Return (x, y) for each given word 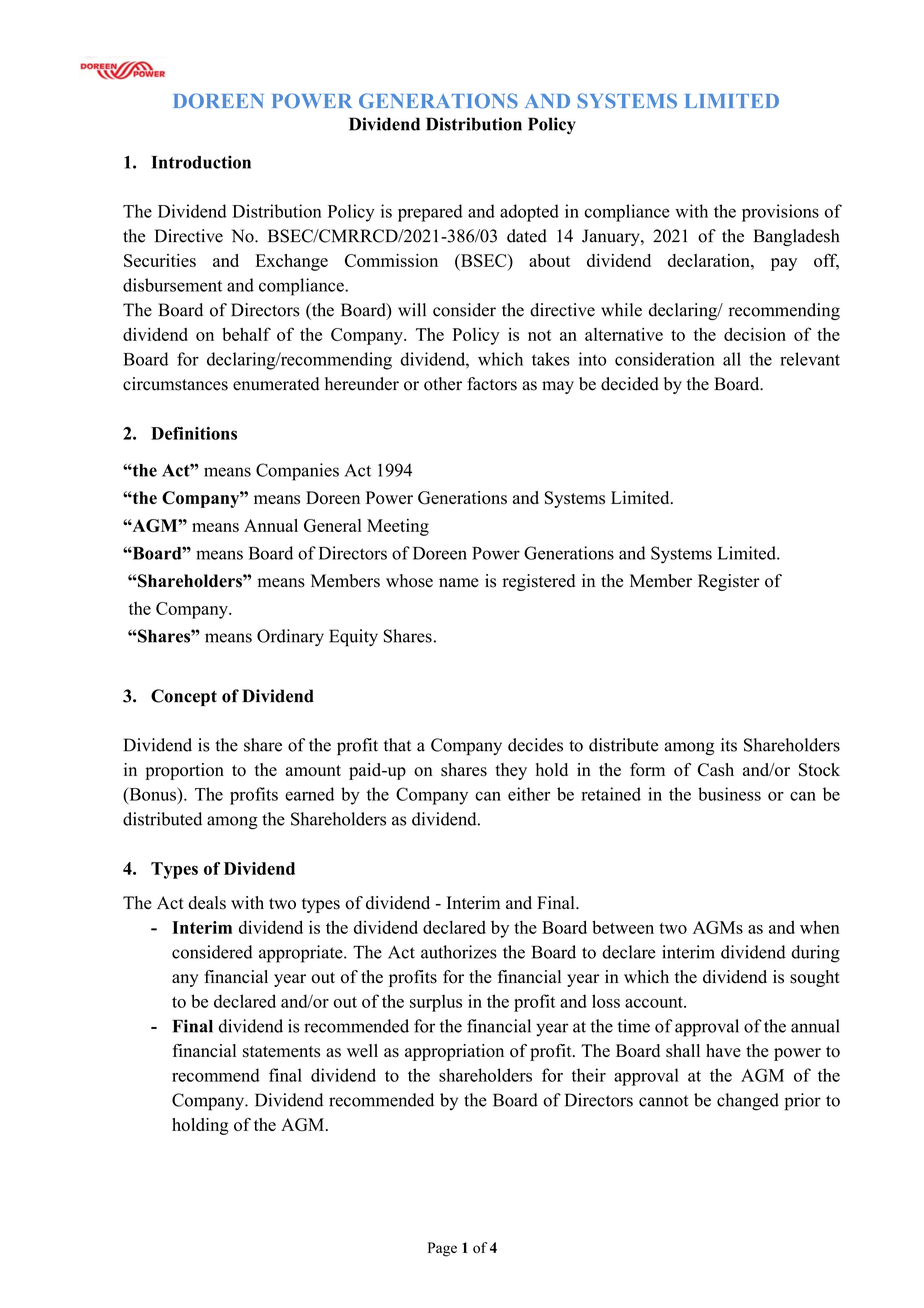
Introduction (201, 162)
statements (281, 1052)
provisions (780, 213)
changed (748, 1102)
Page (442, 1249)
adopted (529, 213)
